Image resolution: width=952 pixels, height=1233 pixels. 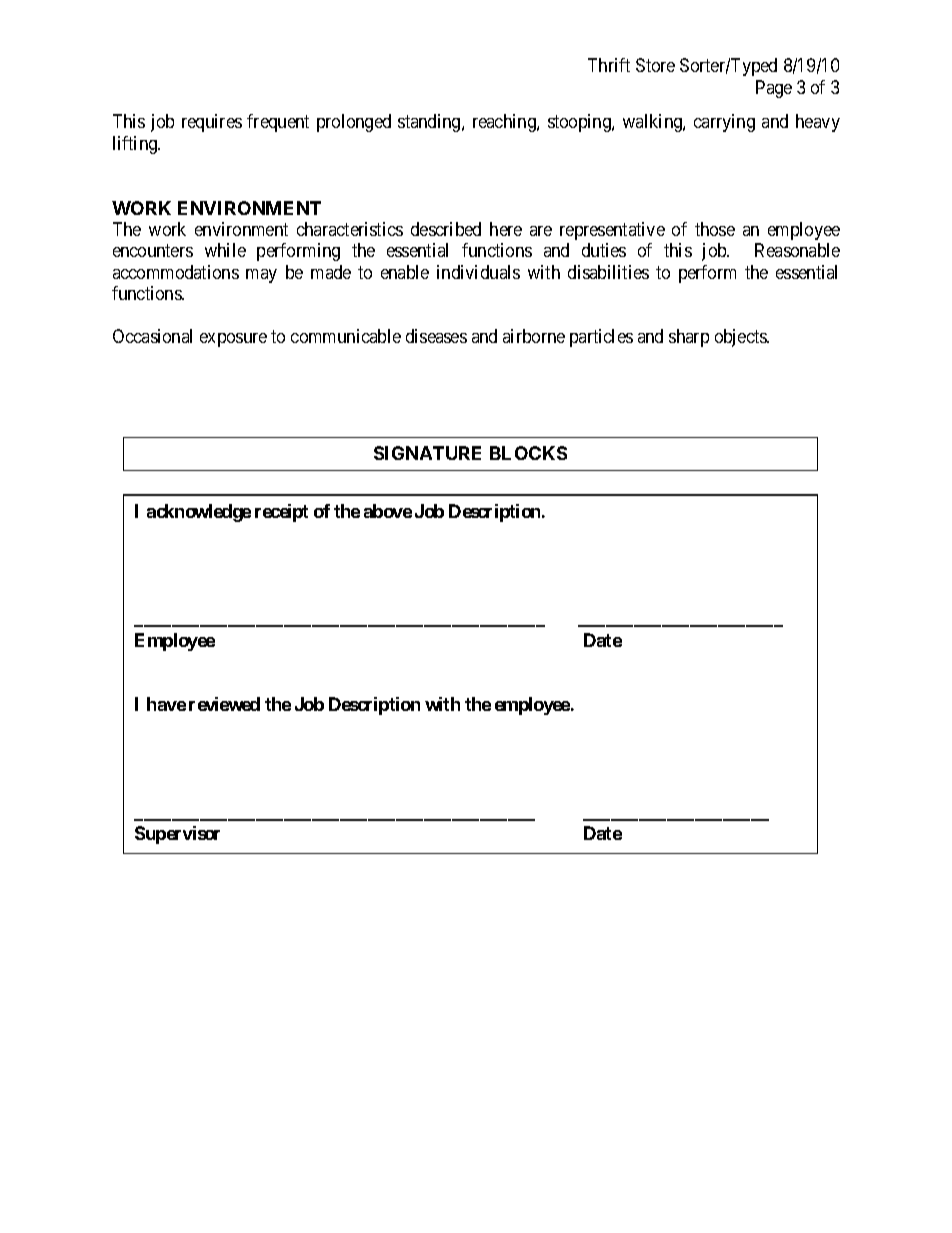 I want to click on Reasonable, so click(x=797, y=250).
